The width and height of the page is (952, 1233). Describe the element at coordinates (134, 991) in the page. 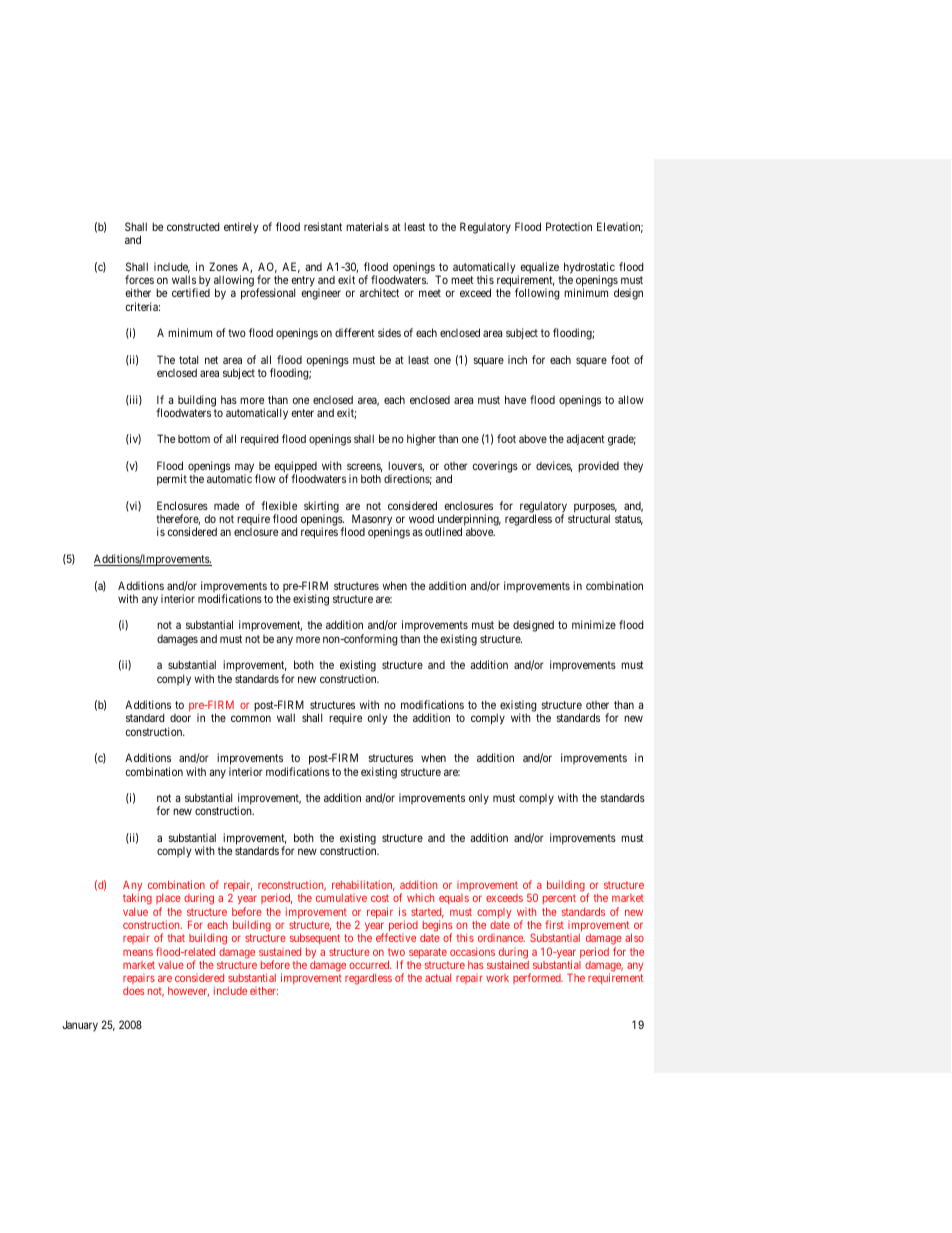

I see `does` at that location.
